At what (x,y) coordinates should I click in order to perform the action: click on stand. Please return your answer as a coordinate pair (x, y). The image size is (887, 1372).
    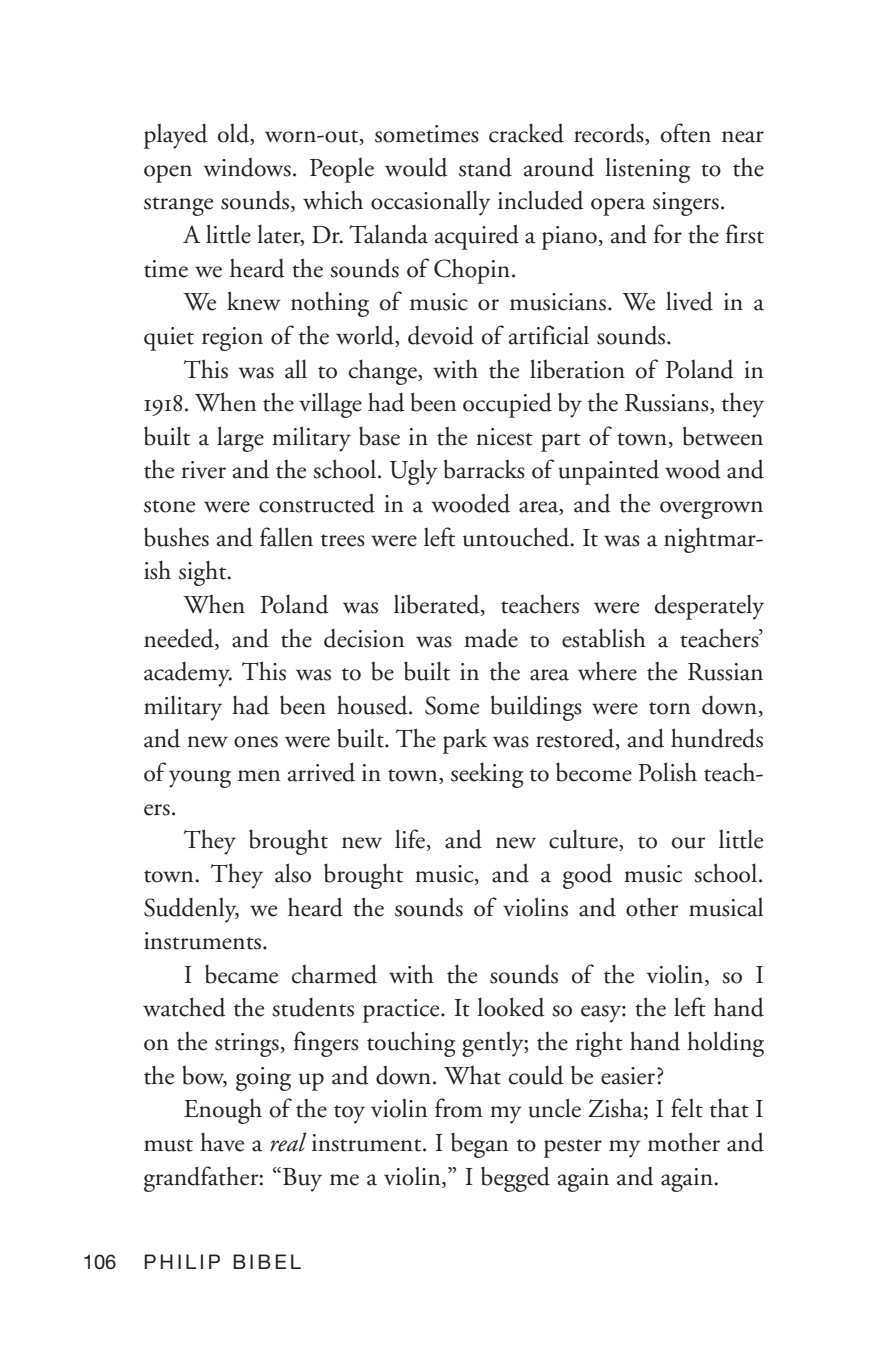
    Looking at the image, I should click on (485, 167).
